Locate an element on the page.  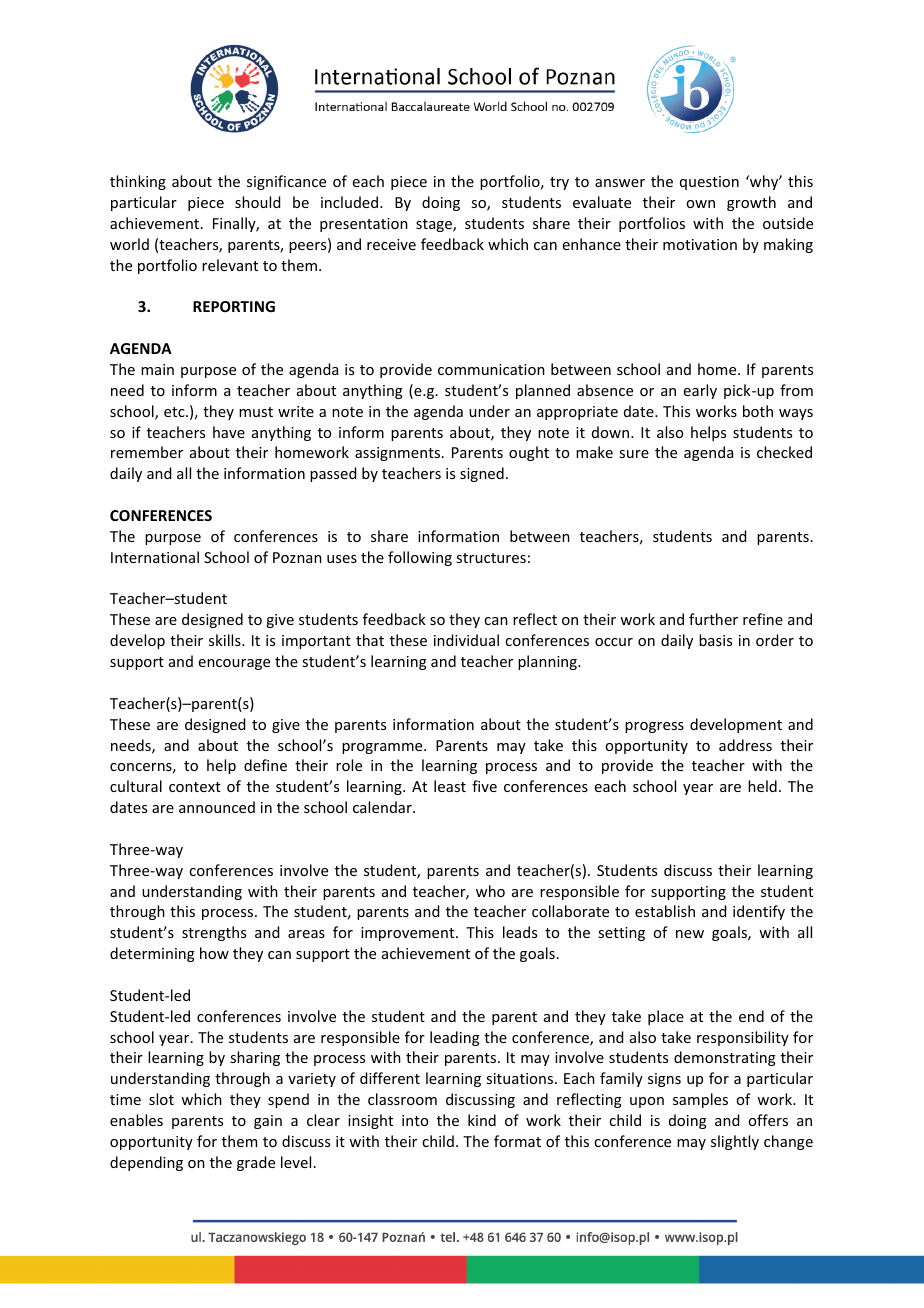
context is located at coordinates (195, 787).
